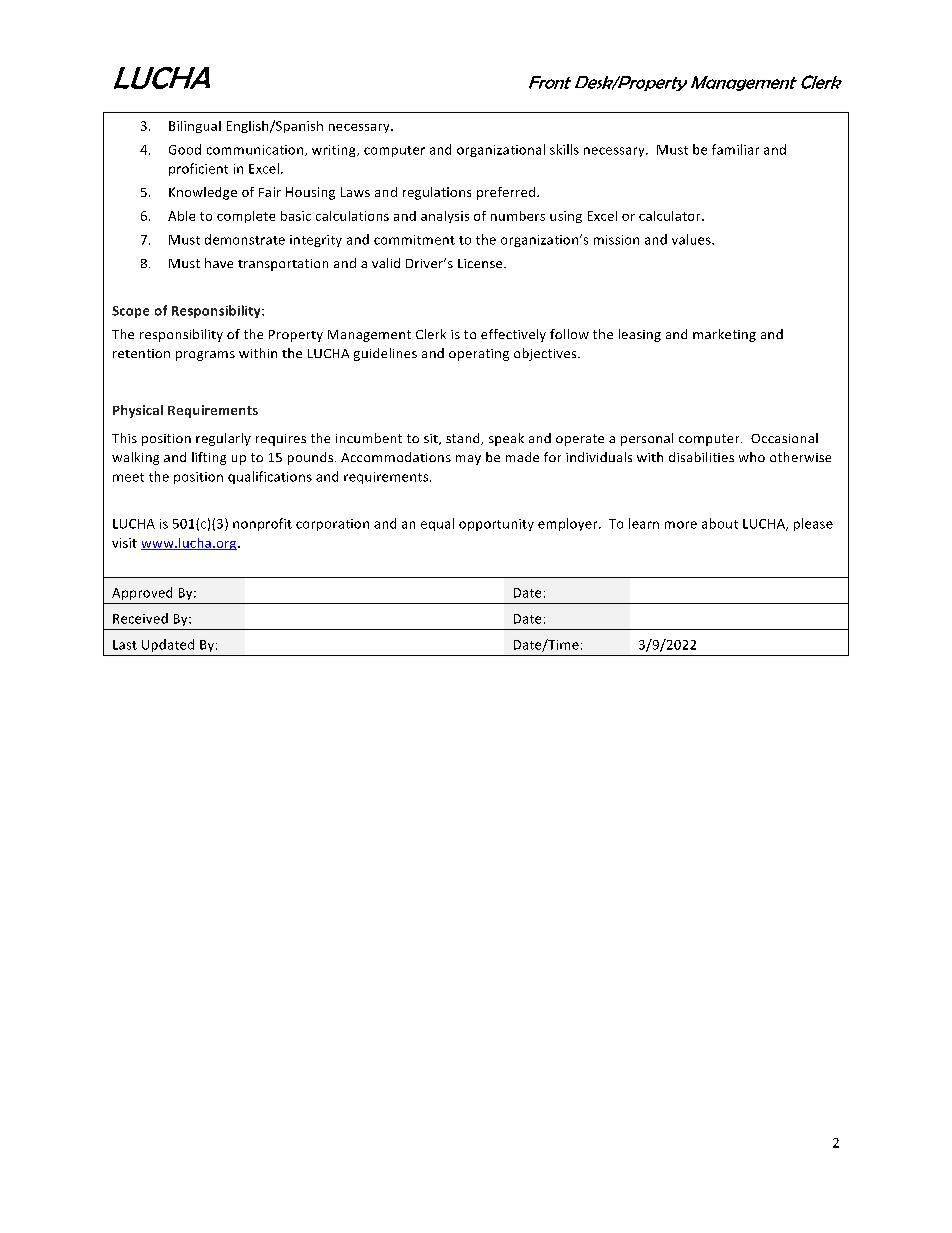 The height and width of the document is (1233, 952). What do you see at coordinates (245, 239) in the document?
I see `demonstrate` at bounding box center [245, 239].
